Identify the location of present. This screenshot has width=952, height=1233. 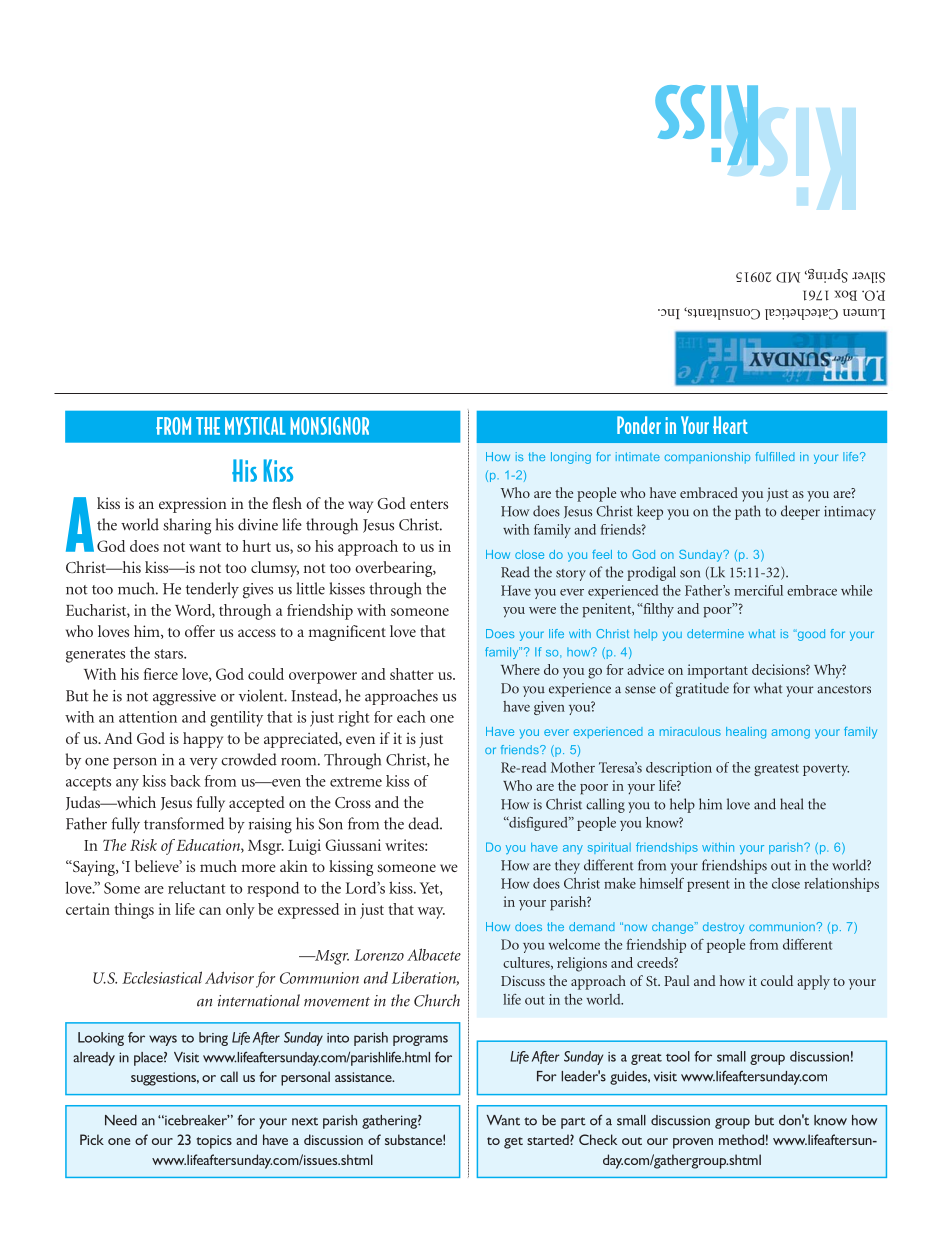
(708, 886).
